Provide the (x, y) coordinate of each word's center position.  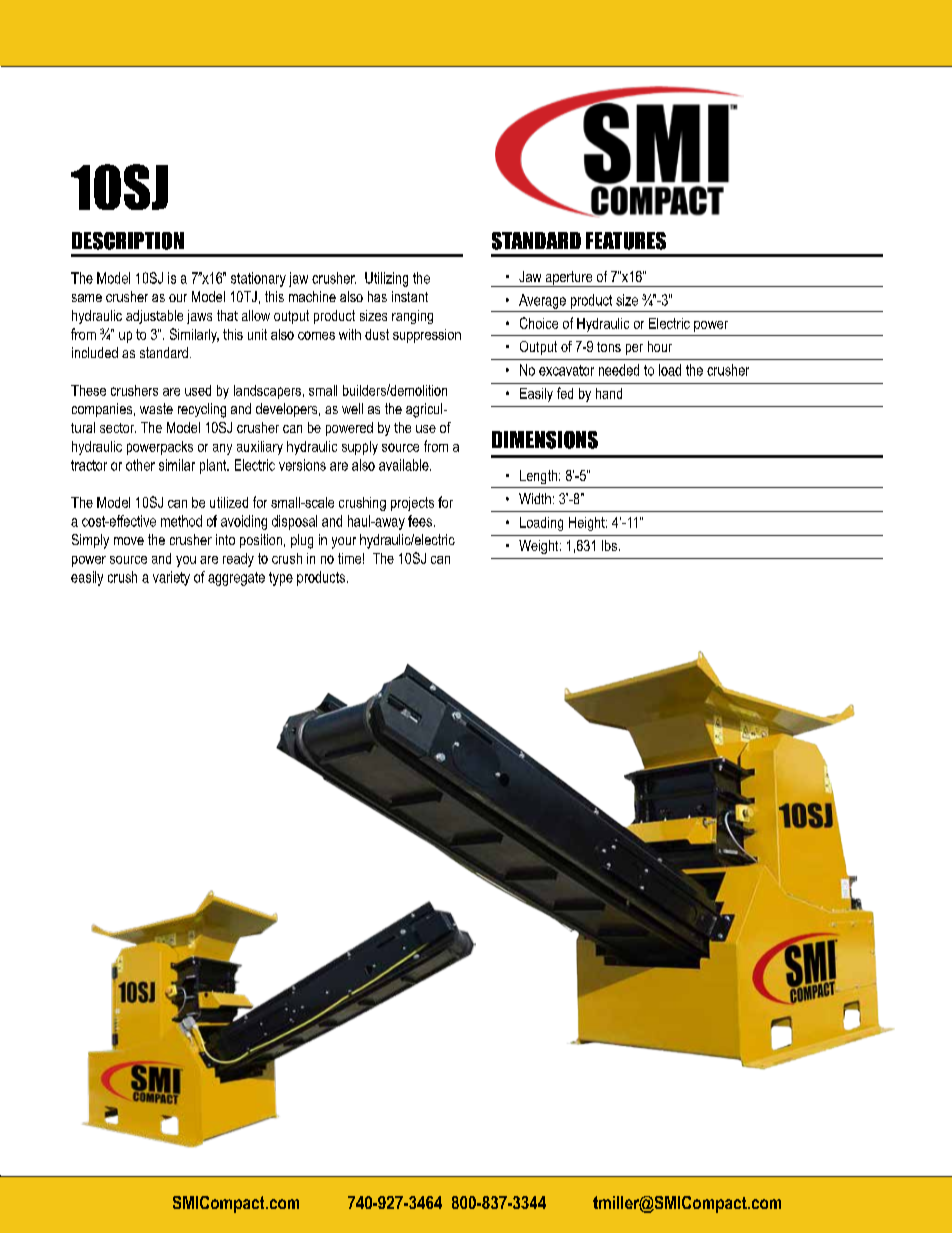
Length (540, 477)
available (405, 465)
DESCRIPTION (128, 241)
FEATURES (626, 241)
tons (609, 347)
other (140, 465)
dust (377, 334)
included (95, 352)
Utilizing (386, 279)
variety (171, 578)
